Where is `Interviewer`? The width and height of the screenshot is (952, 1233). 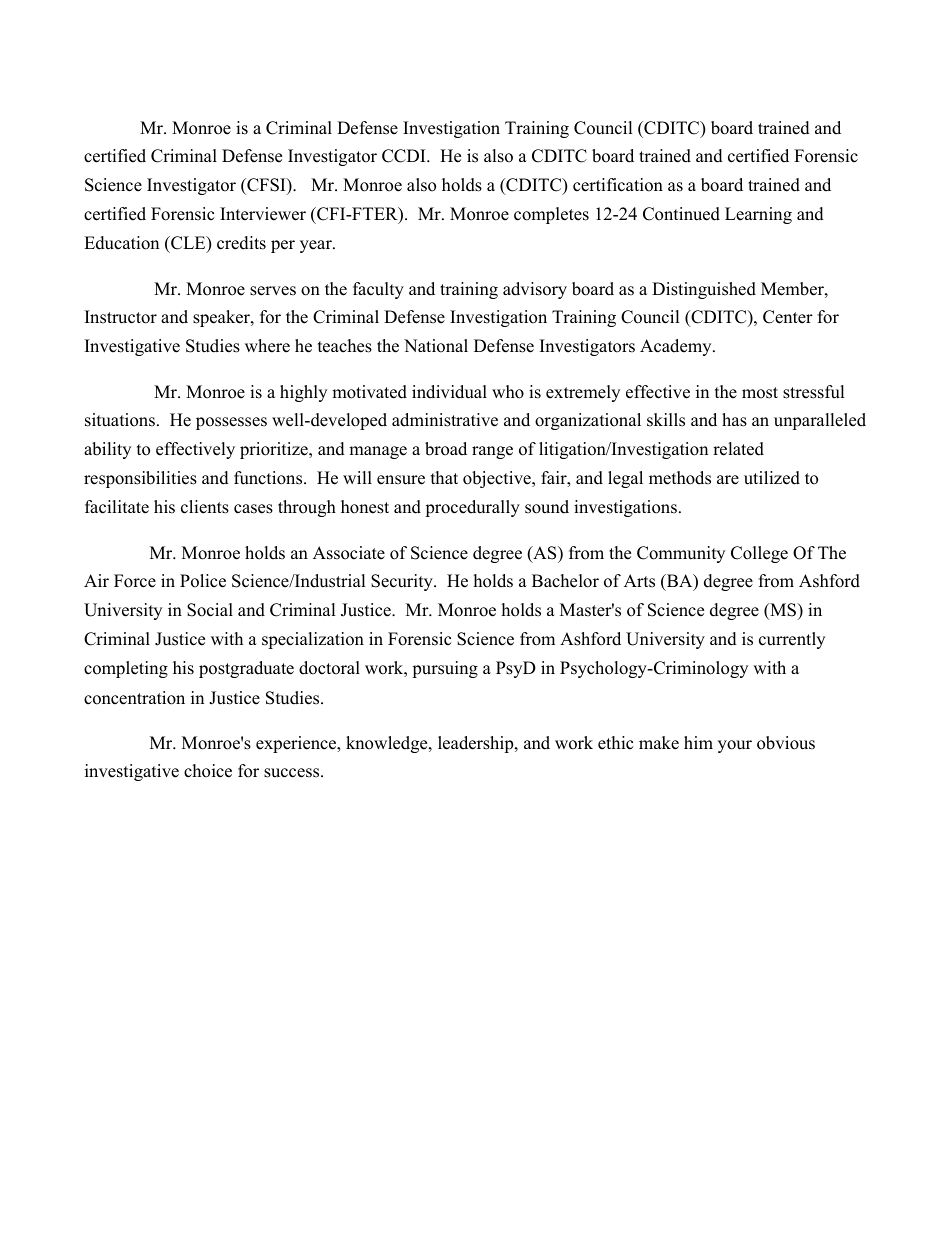
Interviewer is located at coordinates (263, 214).
